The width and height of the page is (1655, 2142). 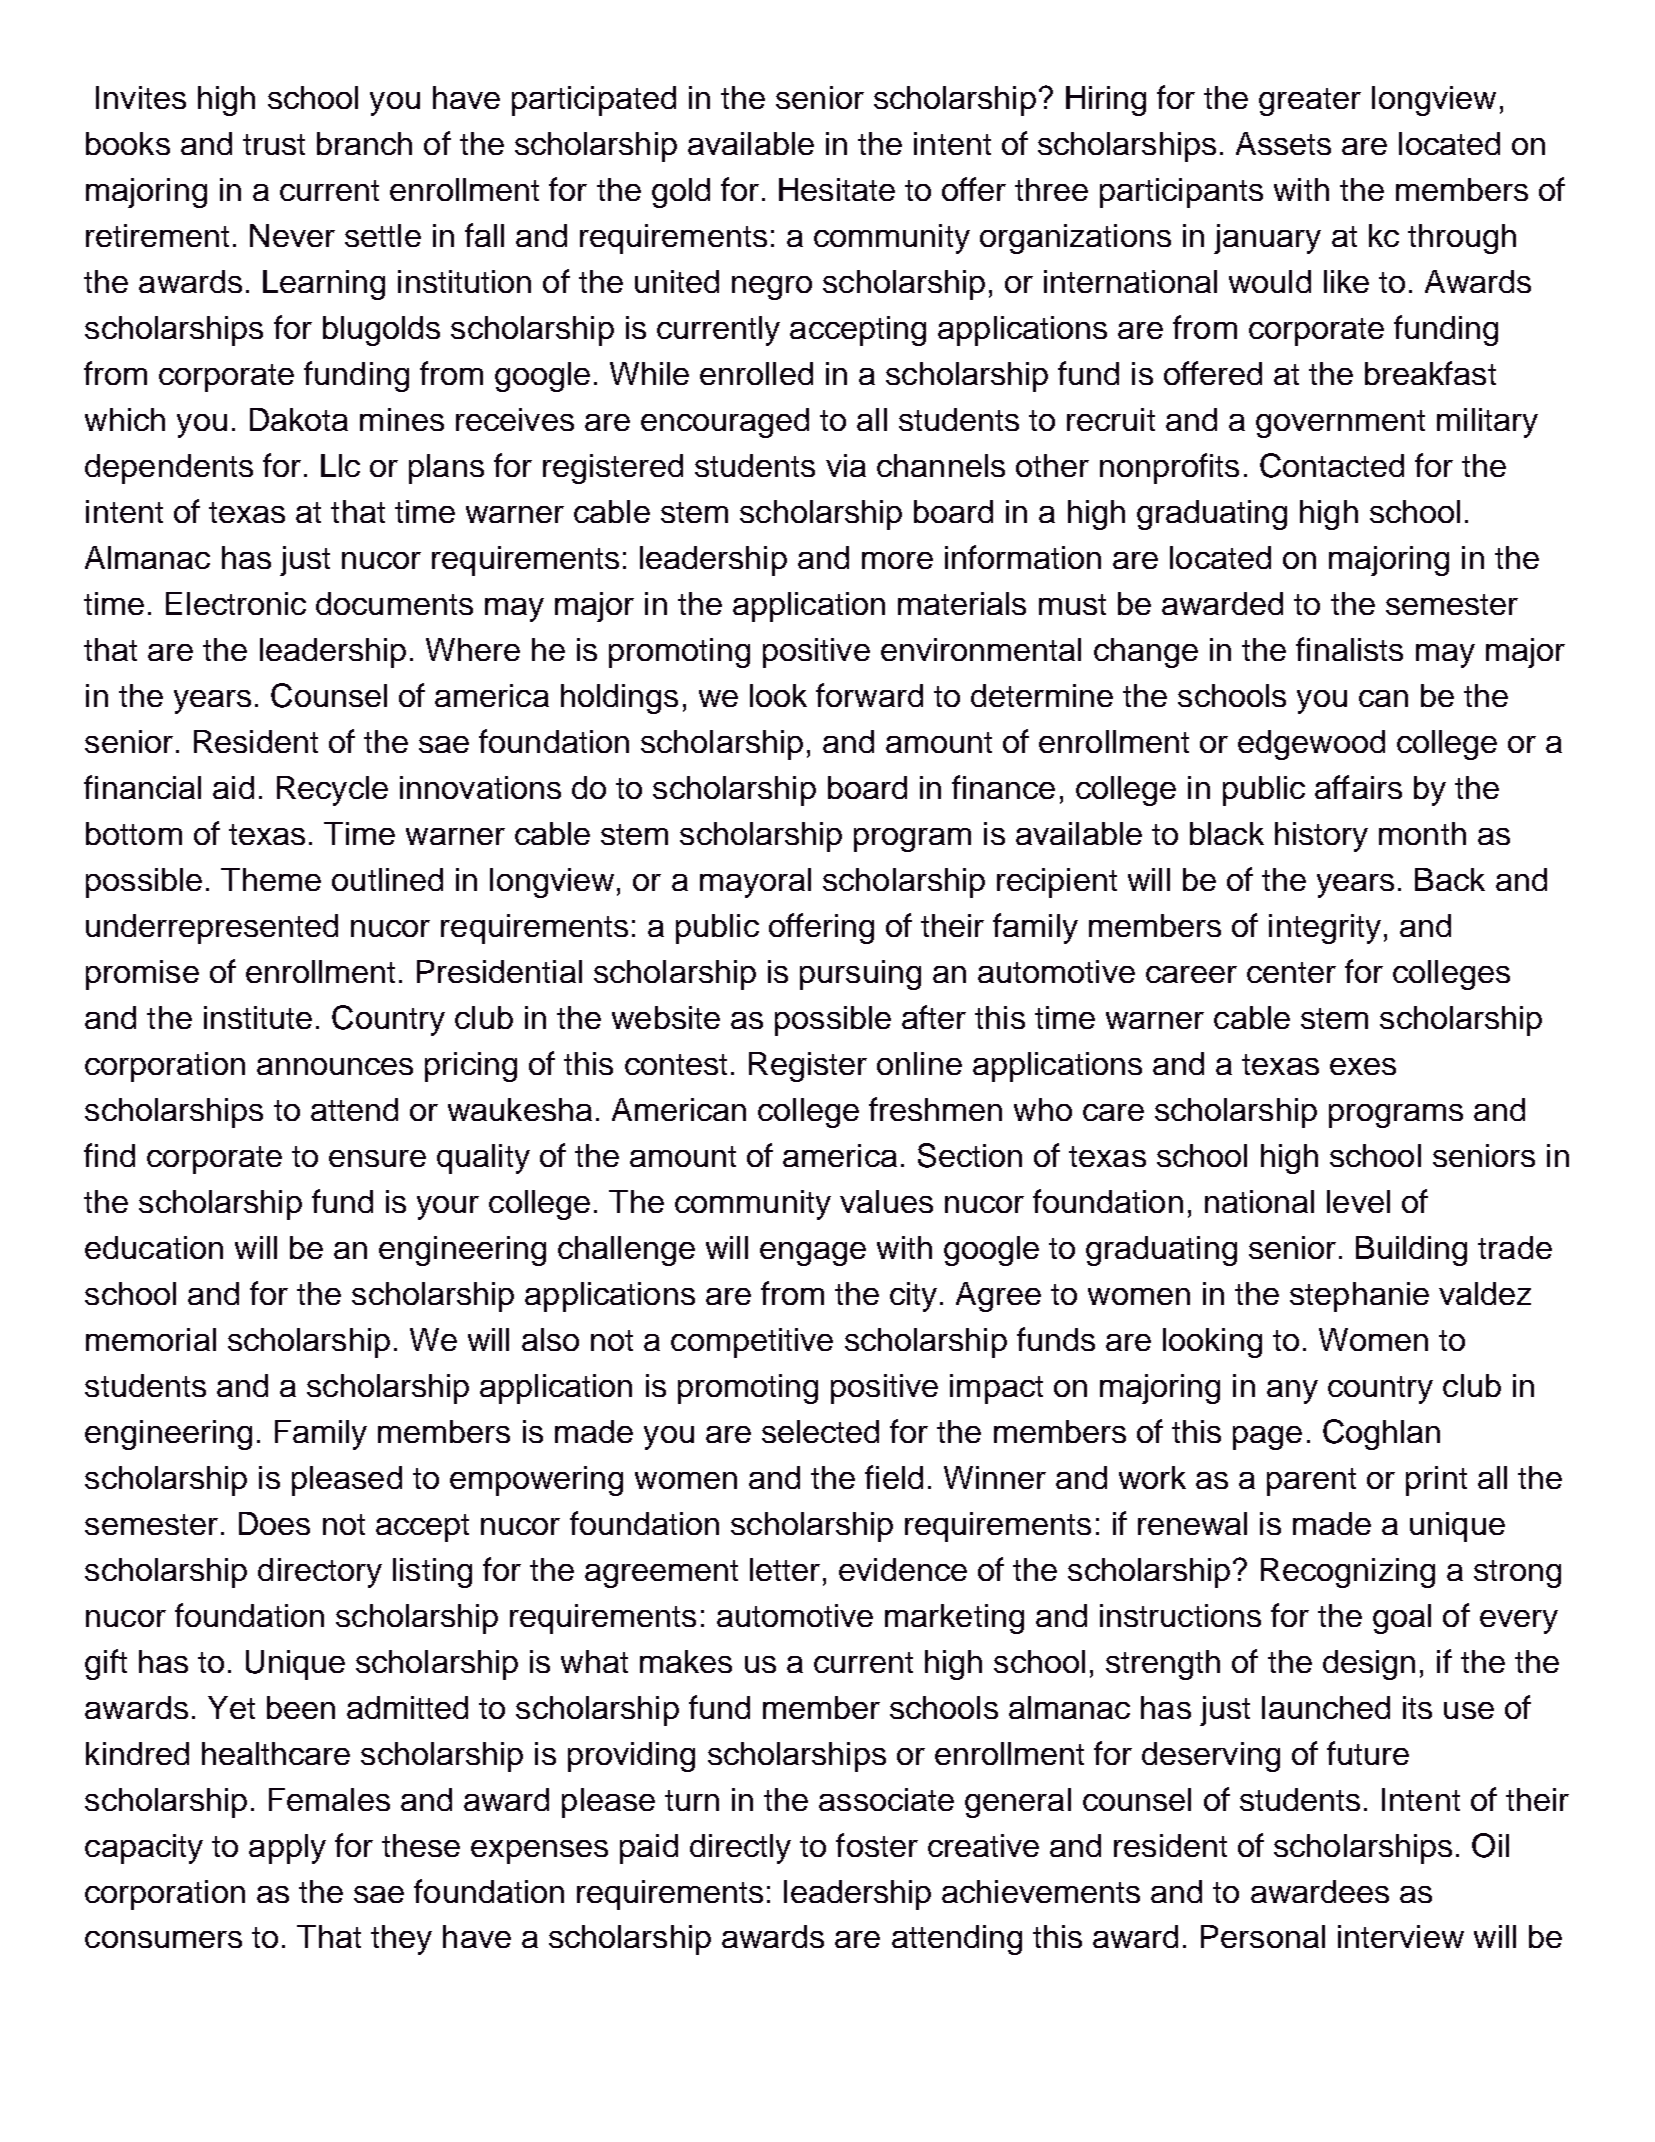 I want to click on trust, so click(x=274, y=144).
